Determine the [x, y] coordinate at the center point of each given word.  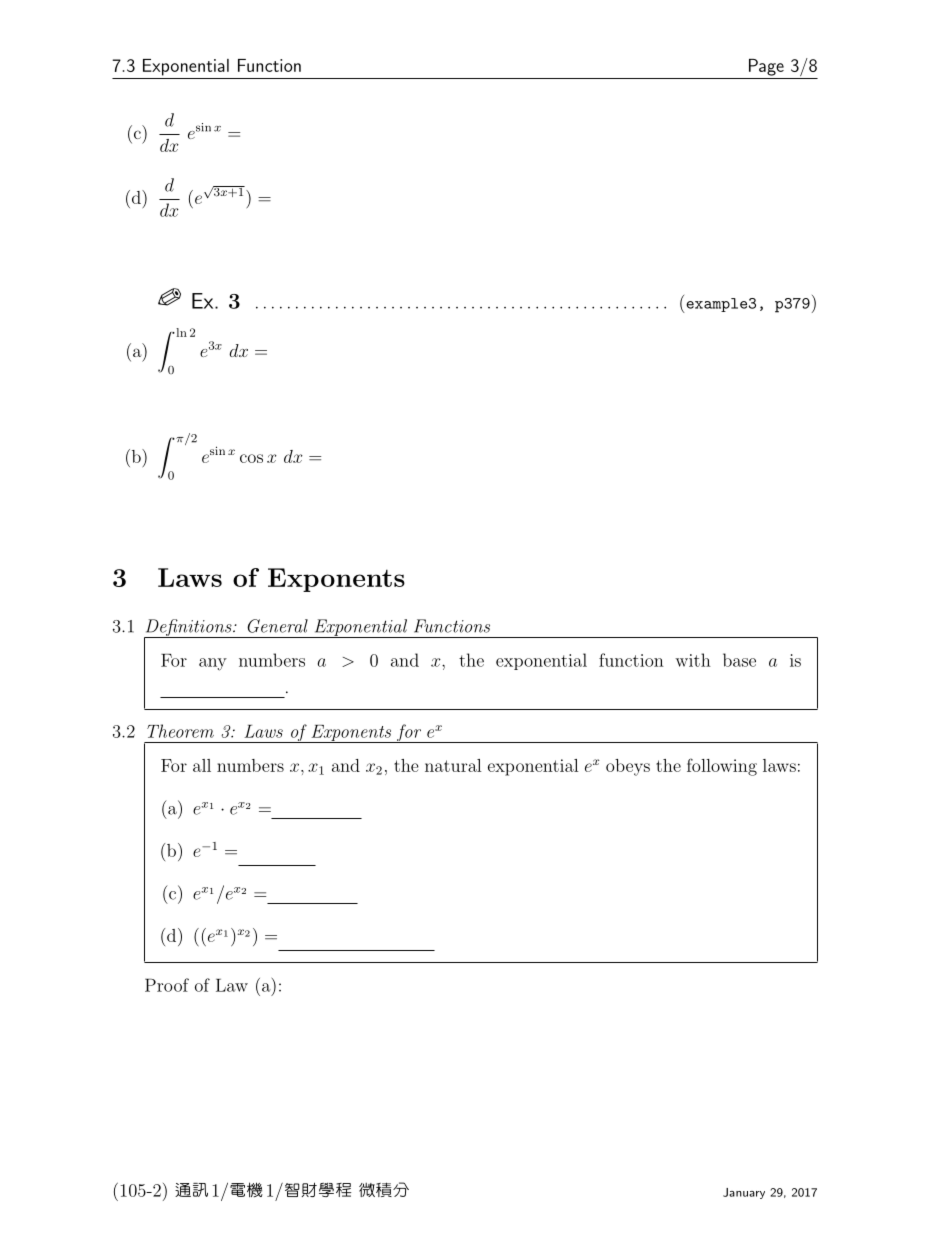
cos [251, 458]
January [744, 1193]
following [722, 767]
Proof [167, 985]
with [693, 660]
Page [766, 67]
